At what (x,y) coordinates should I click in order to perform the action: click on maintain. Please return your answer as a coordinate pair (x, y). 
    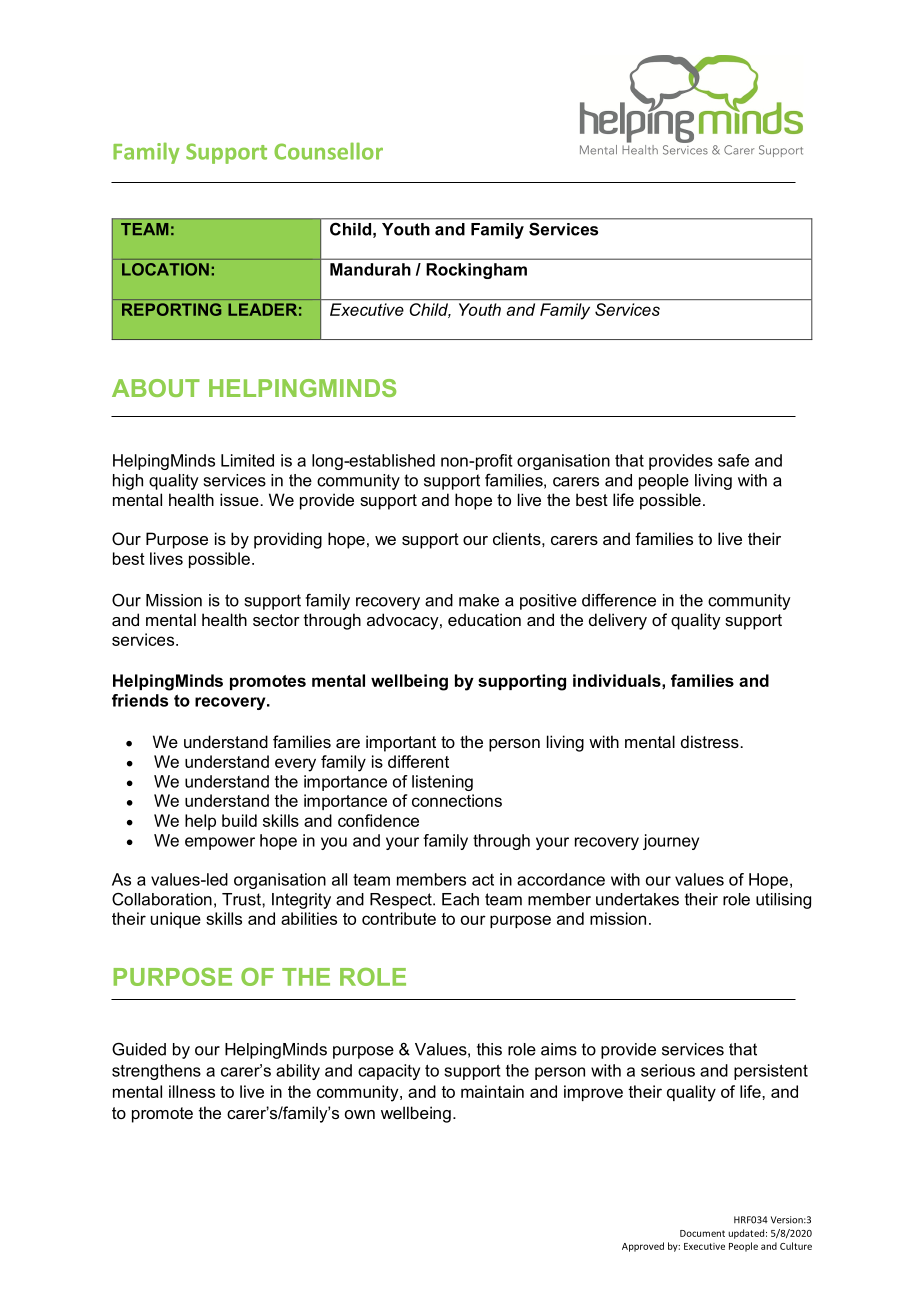
    Looking at the image, I should click on (492, 1091).
